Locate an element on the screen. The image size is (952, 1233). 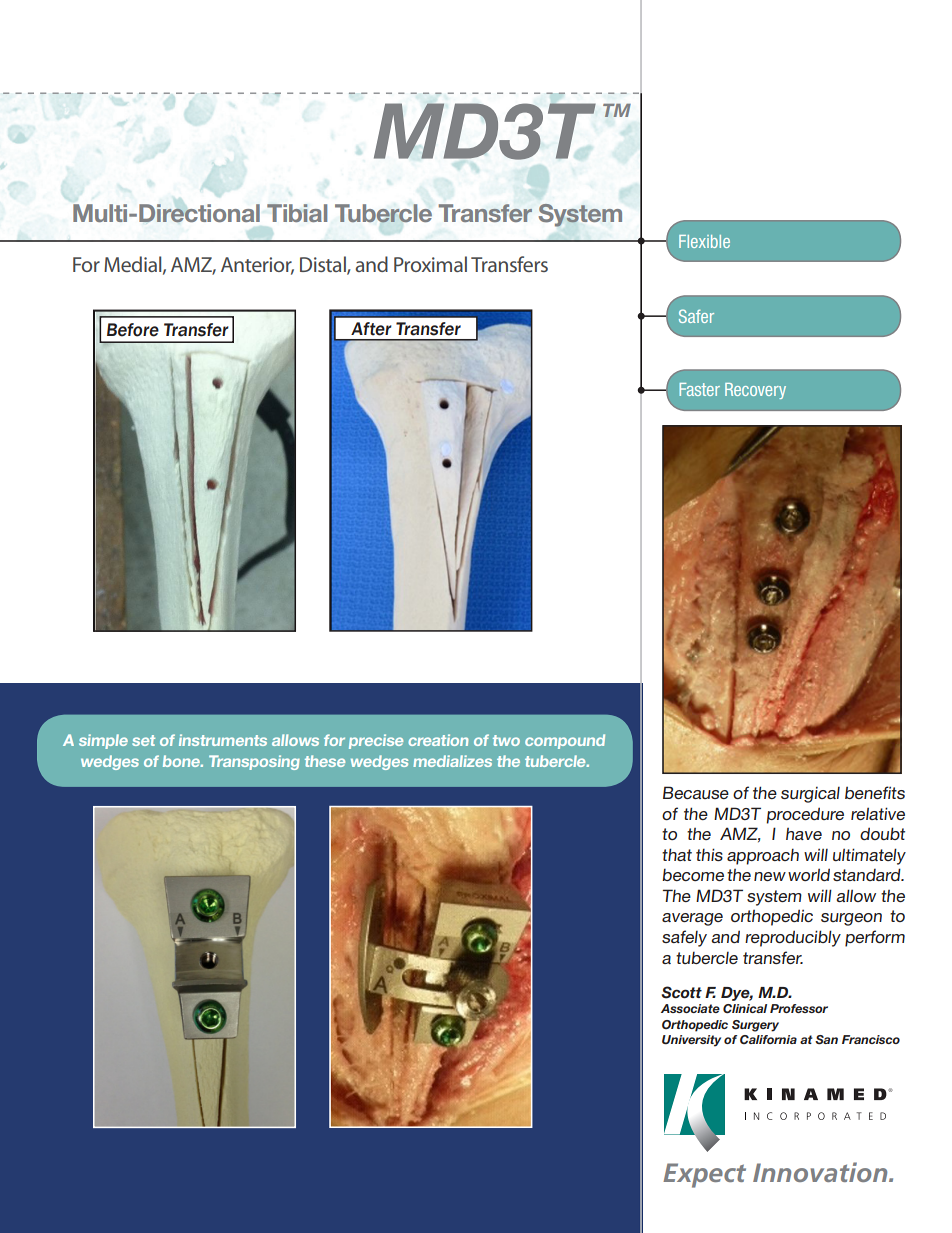
Surgery is located at coordinates (755, 1026).
